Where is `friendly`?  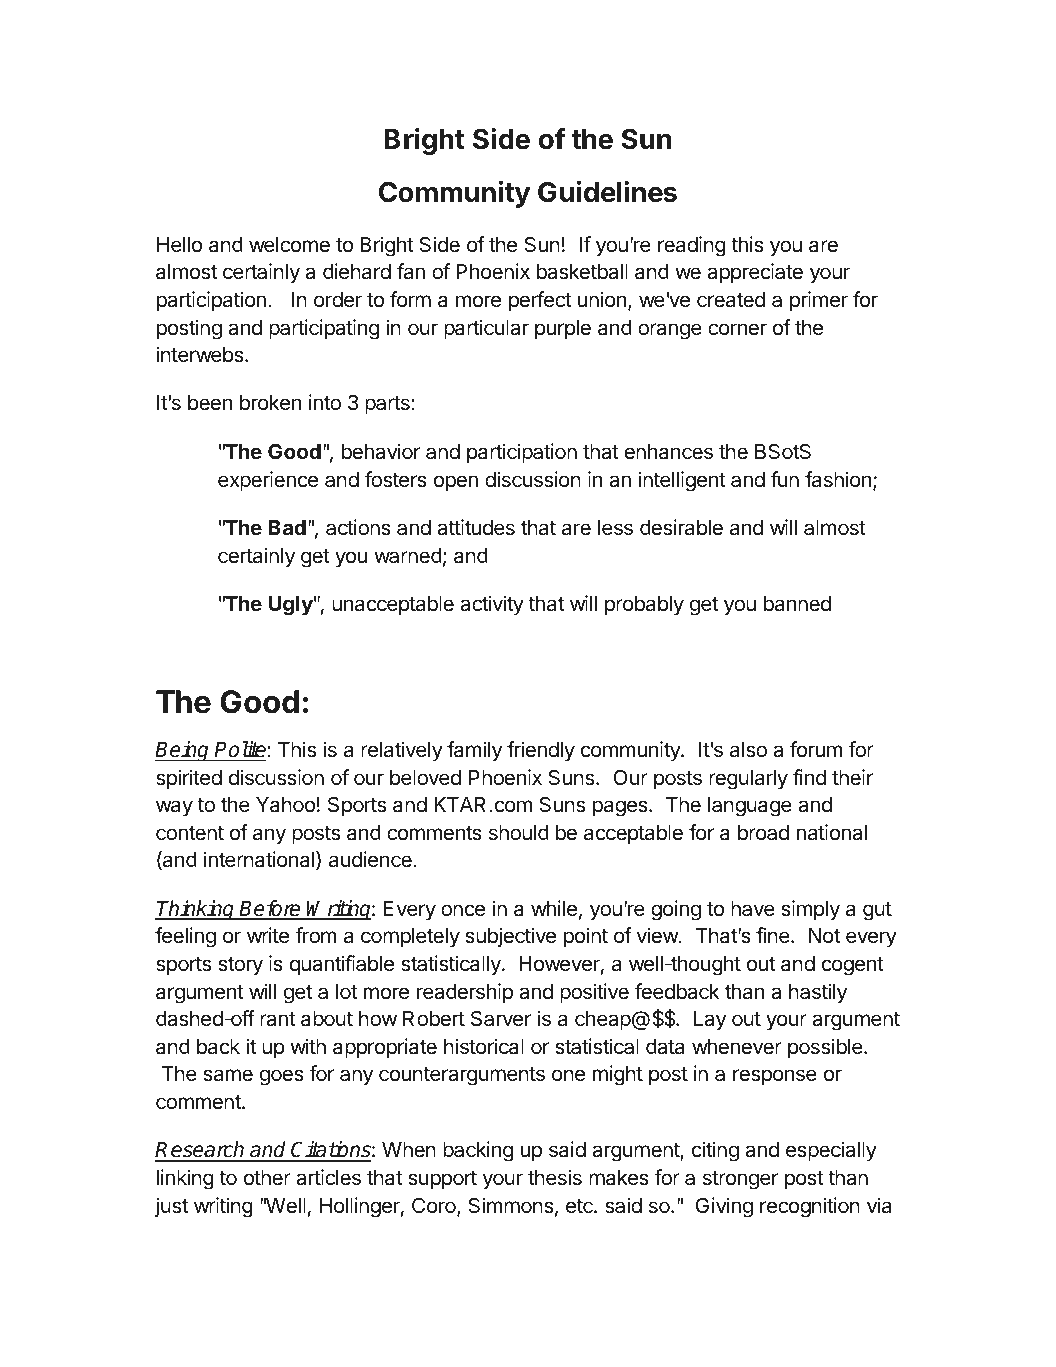 friendly is located at coordinates (541, 751).
